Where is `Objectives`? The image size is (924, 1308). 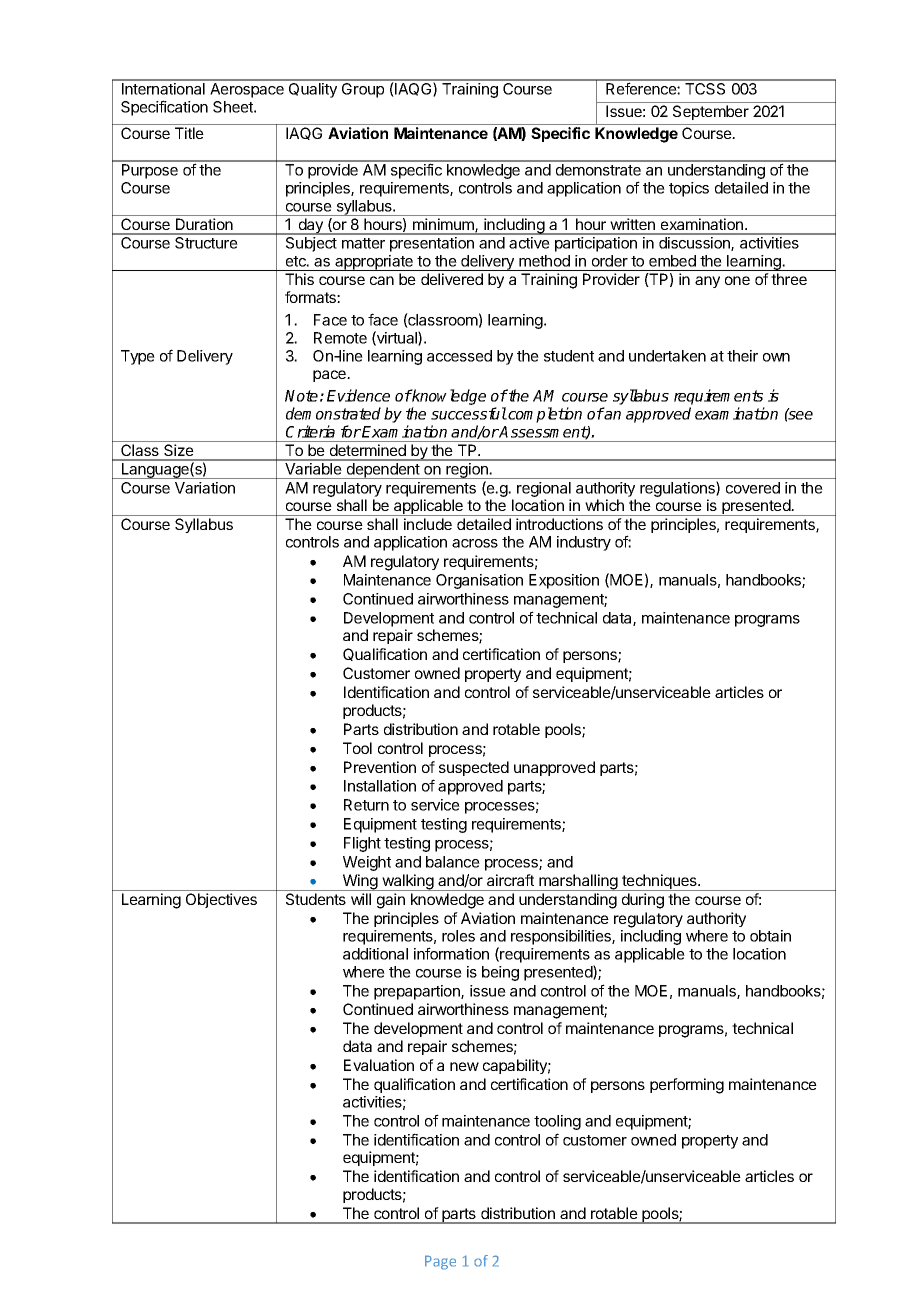
Objectives is located at coordinates (221, 900).
